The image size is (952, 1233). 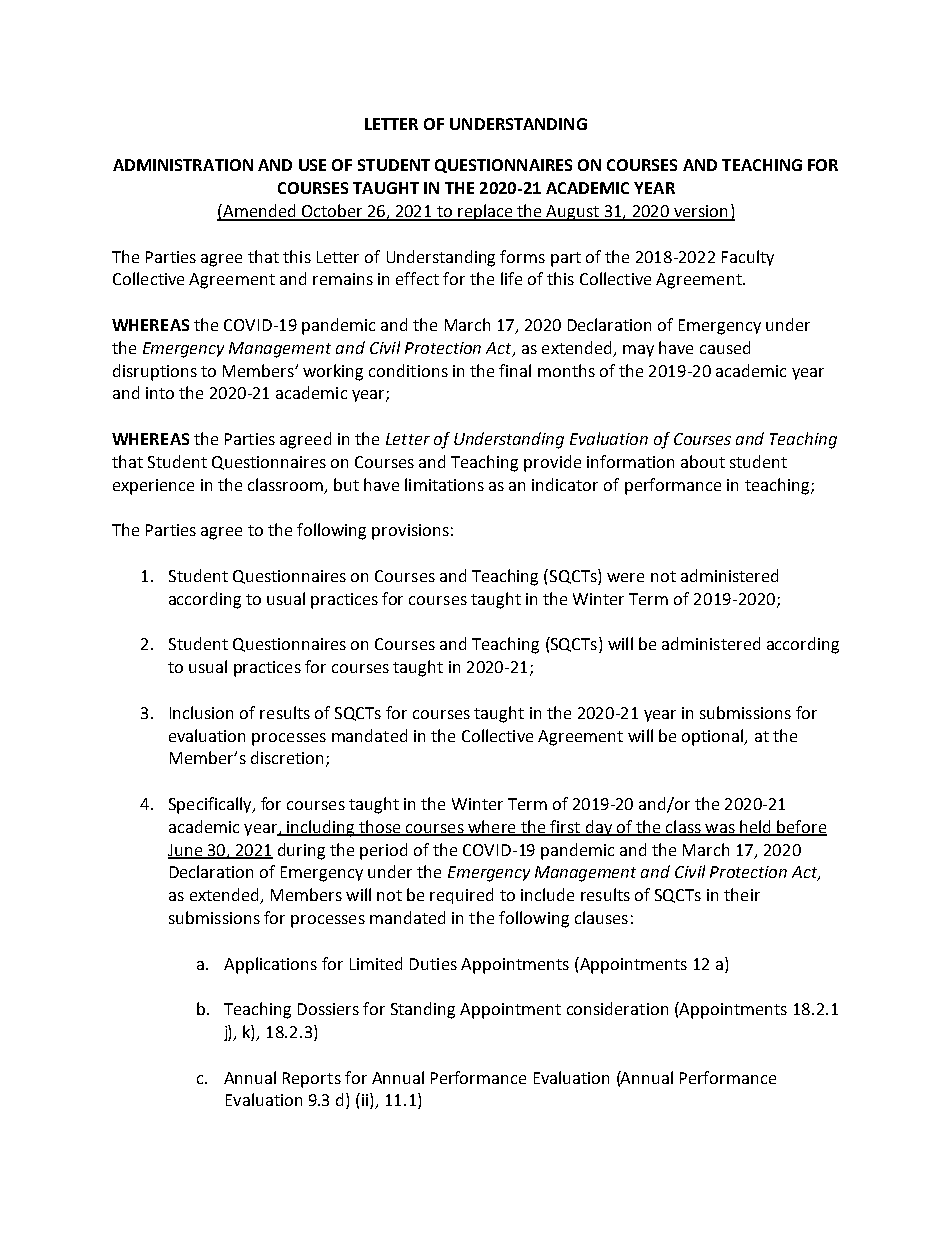 I want to click on first, so click(x=565, y=827).
